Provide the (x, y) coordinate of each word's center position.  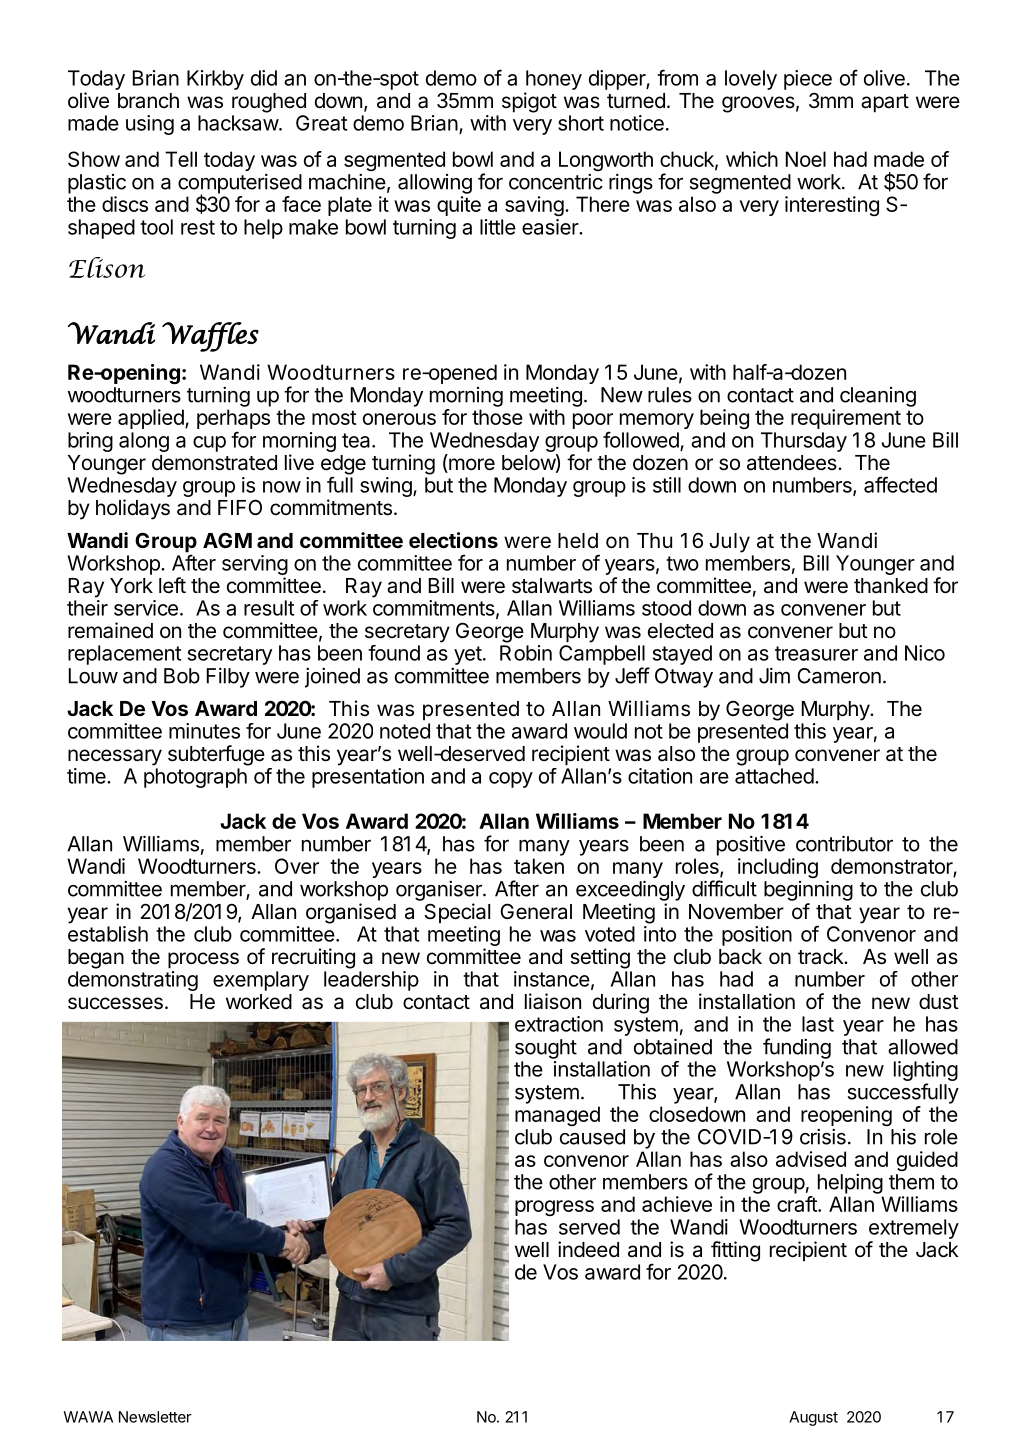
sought (546, 1049)
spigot (529, 102)
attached (774, 776)
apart (885, 103)
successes (115, 1003)
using (150, 125)
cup (209, 444)
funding (797, 1048)
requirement (846, 419)
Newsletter (155, 1417)
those (497, 417)
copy (511, 780)
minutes (204, 731)
